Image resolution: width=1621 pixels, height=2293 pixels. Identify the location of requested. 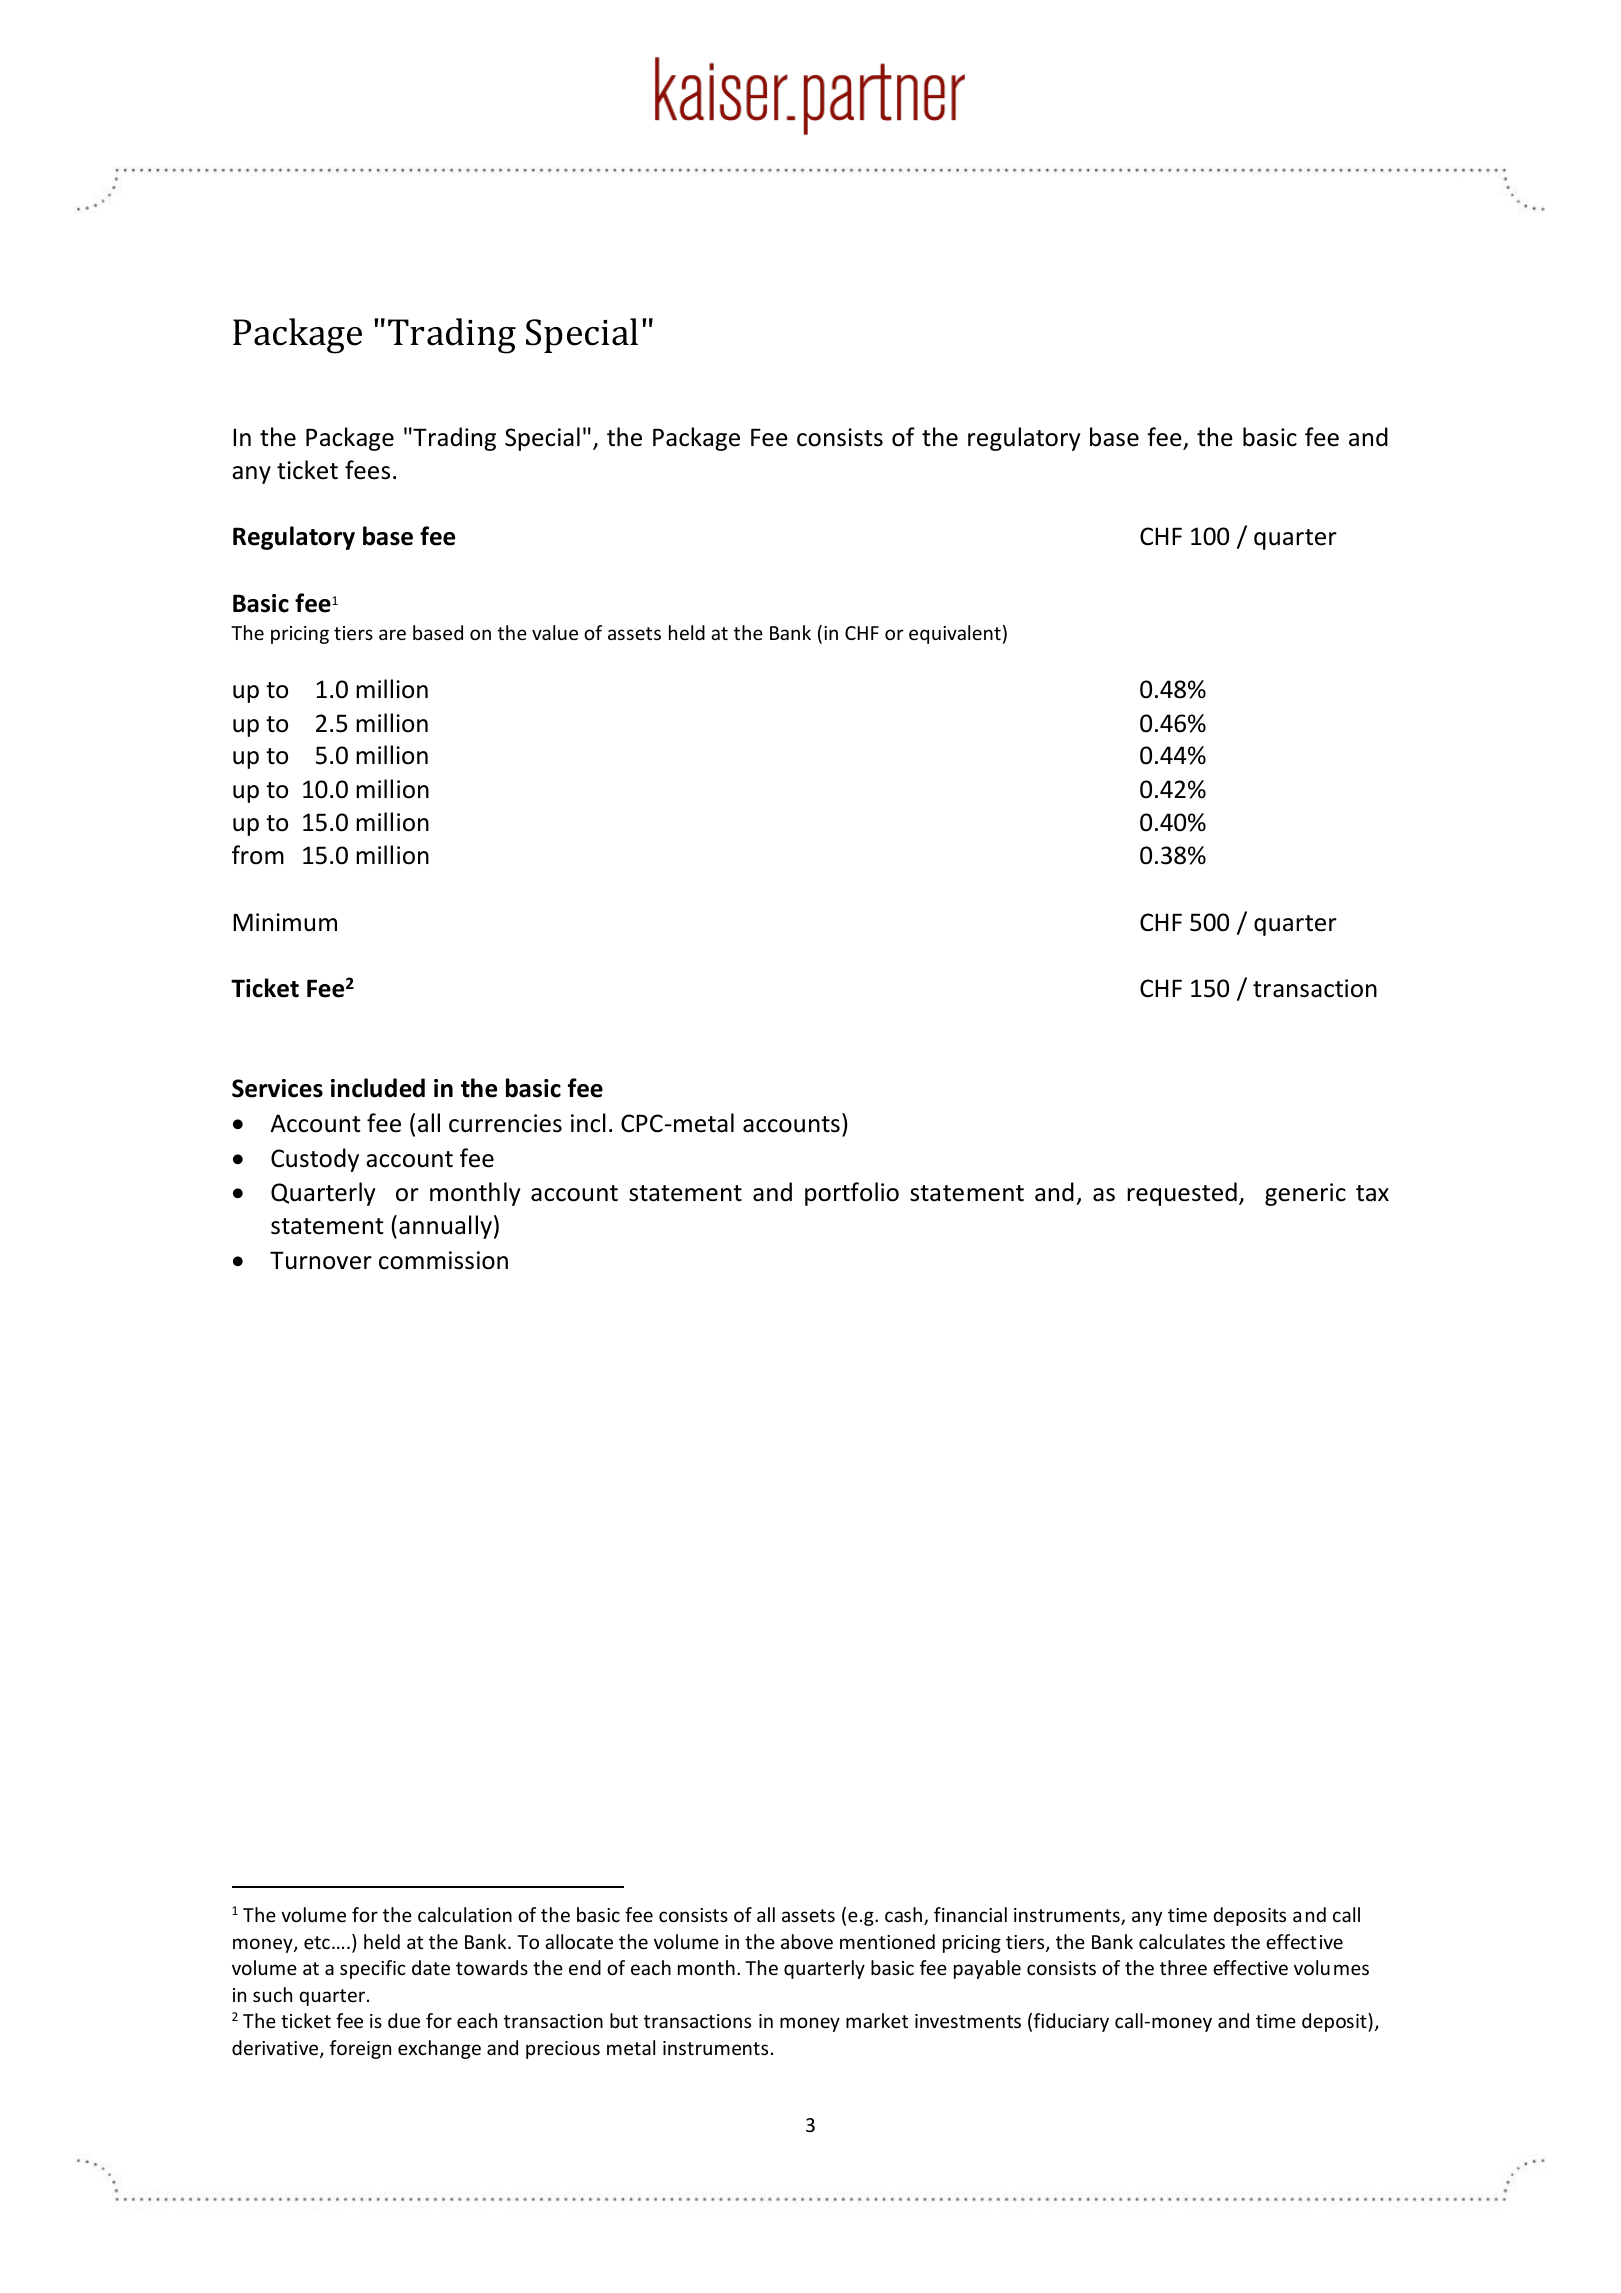
(1182, 1194).
